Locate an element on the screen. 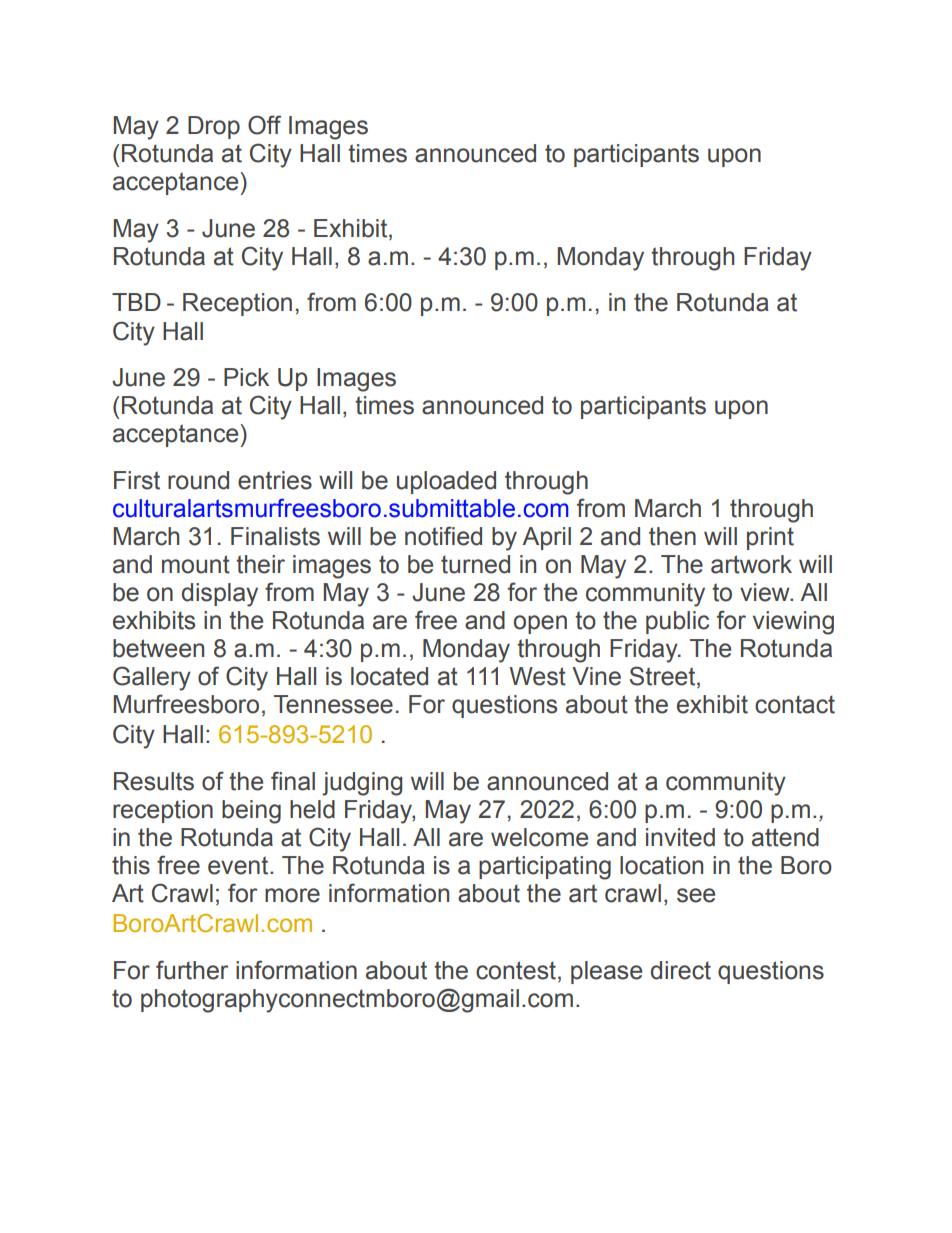 The width and height of the screenshot is (952, 1233). contest is located at coordinates (516, 970).
